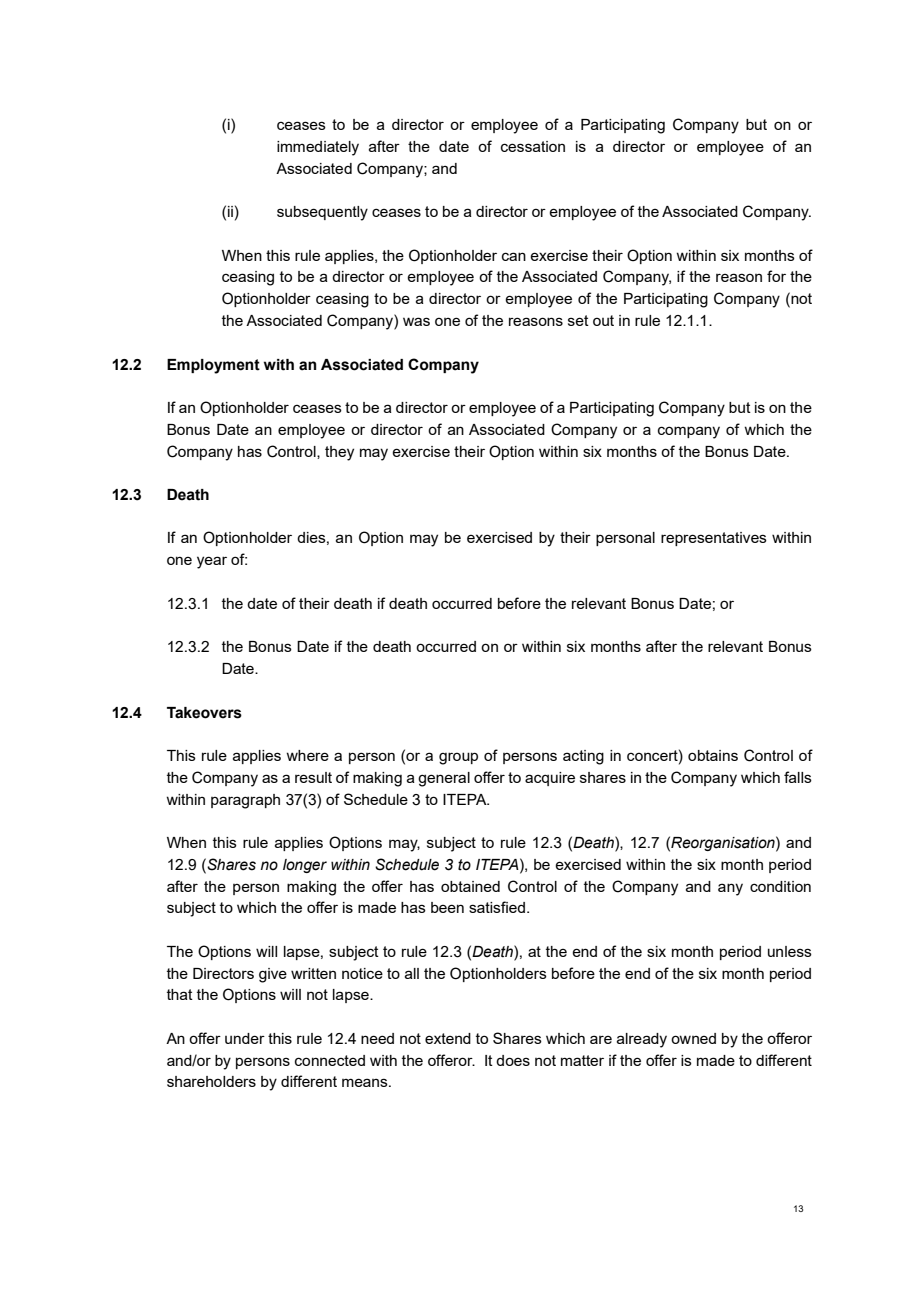 This image has width=924, height=1308. I want to click on they, so click(339, 453).
